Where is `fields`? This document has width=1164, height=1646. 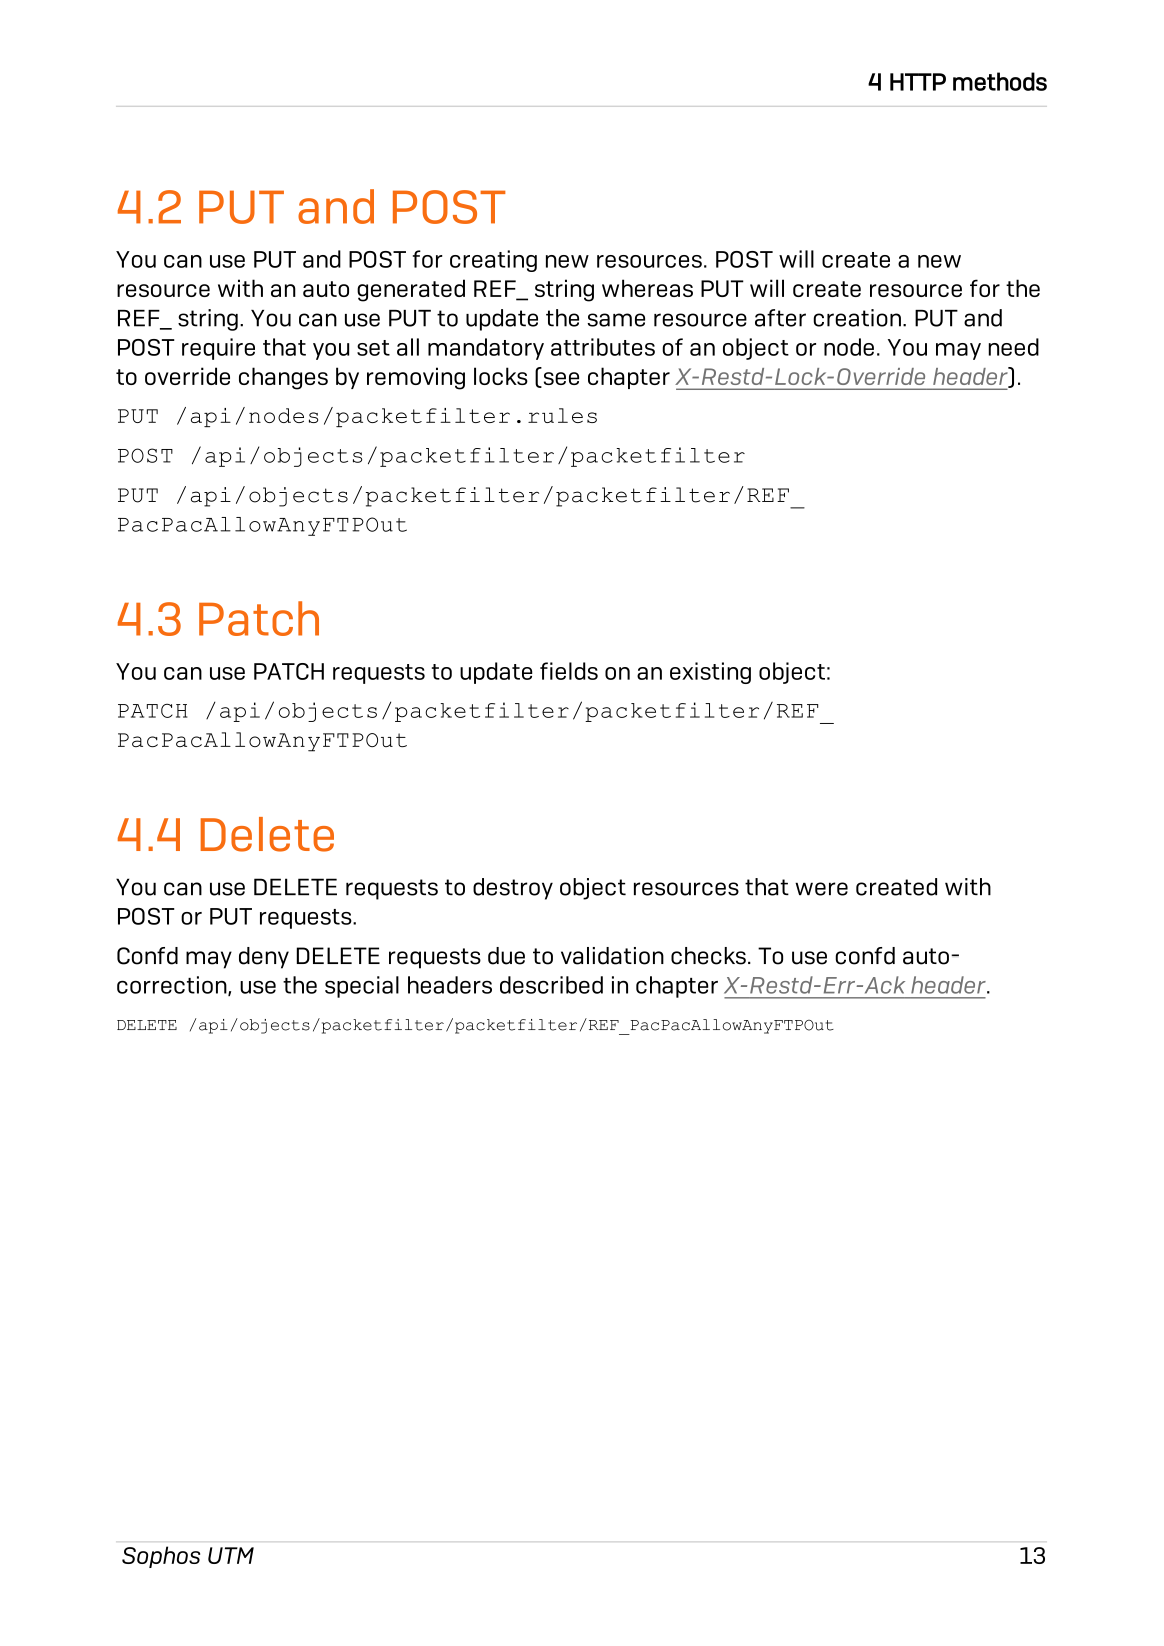
fields is located at coordinates (569, 671).
